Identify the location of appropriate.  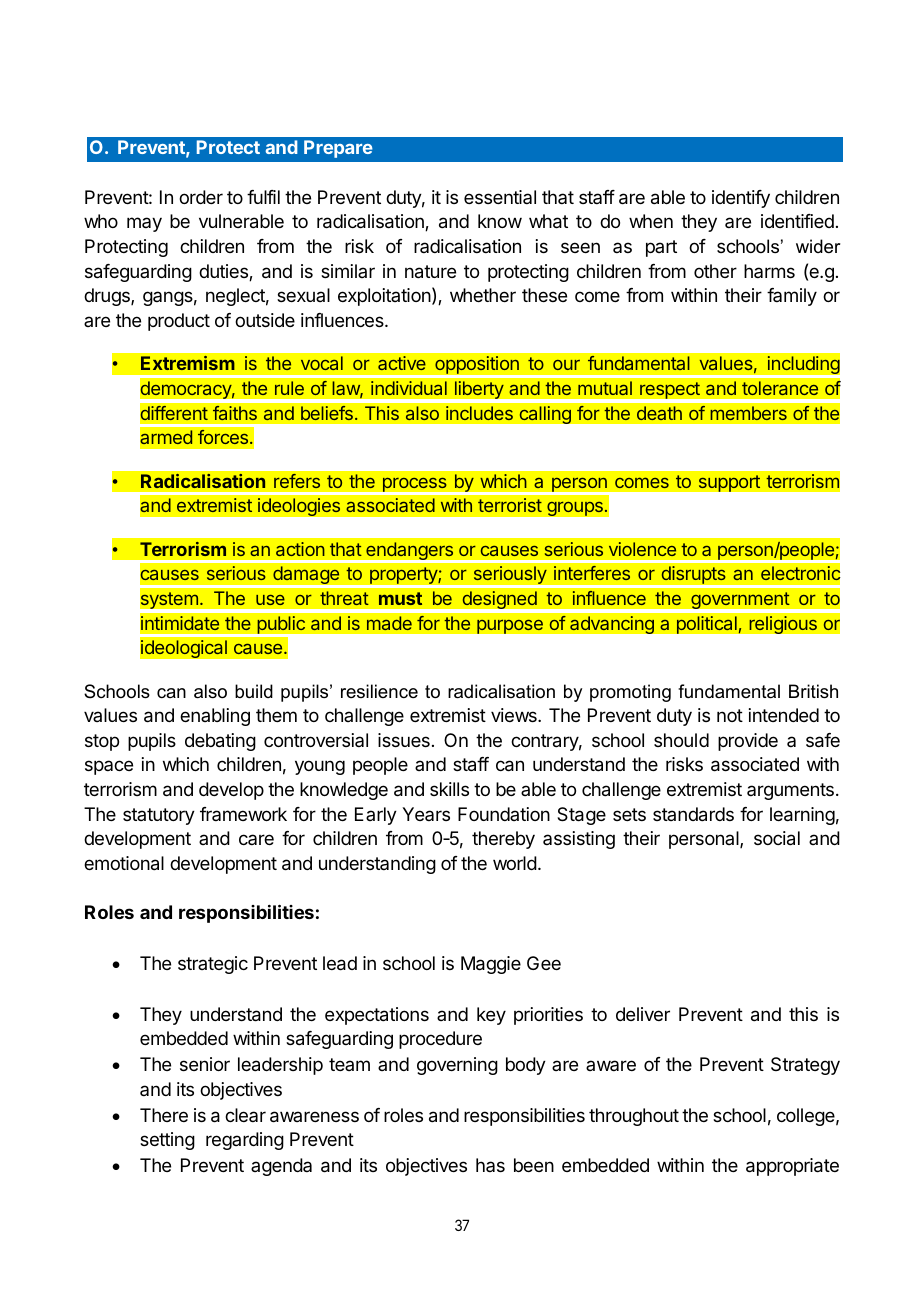
(792, 1167).
